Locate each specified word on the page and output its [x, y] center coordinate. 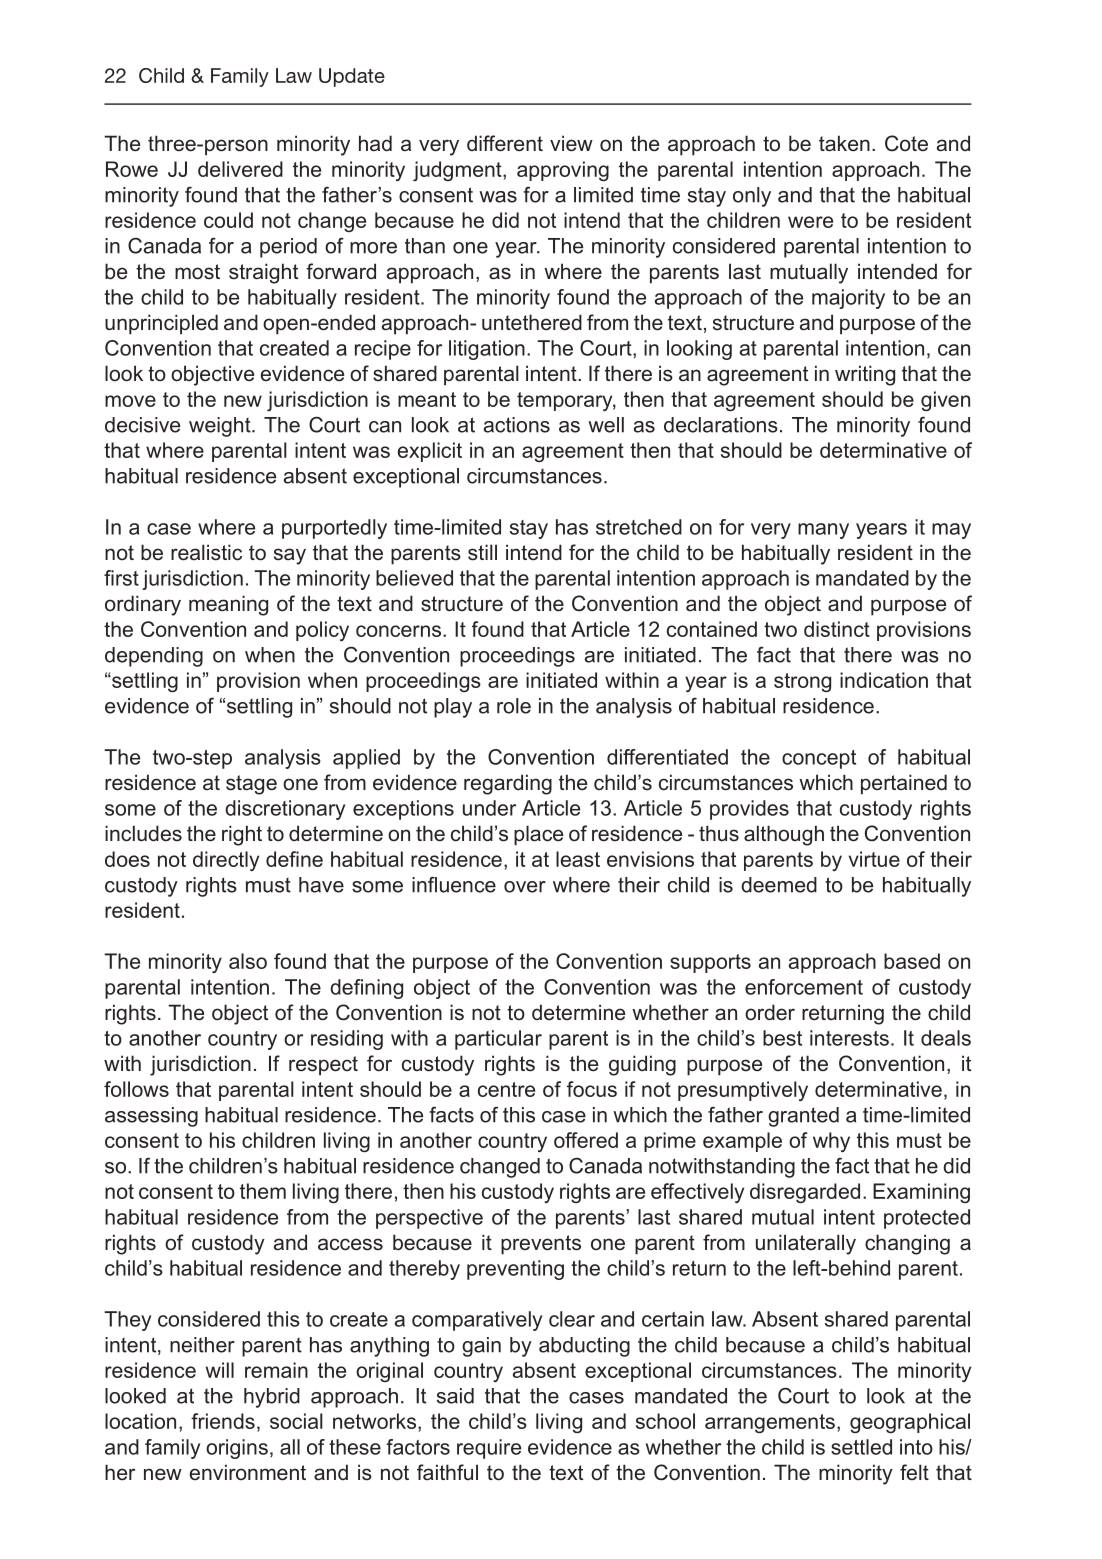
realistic [206, 552]
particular [498, 1040]
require [489, 1449]
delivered [240, 169]
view [571, 143]
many [823, 531]
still [482, 552]
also [248, 961]
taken [844, 143]
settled [861, 1447]
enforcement [804, 987]
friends [223, 1421]
